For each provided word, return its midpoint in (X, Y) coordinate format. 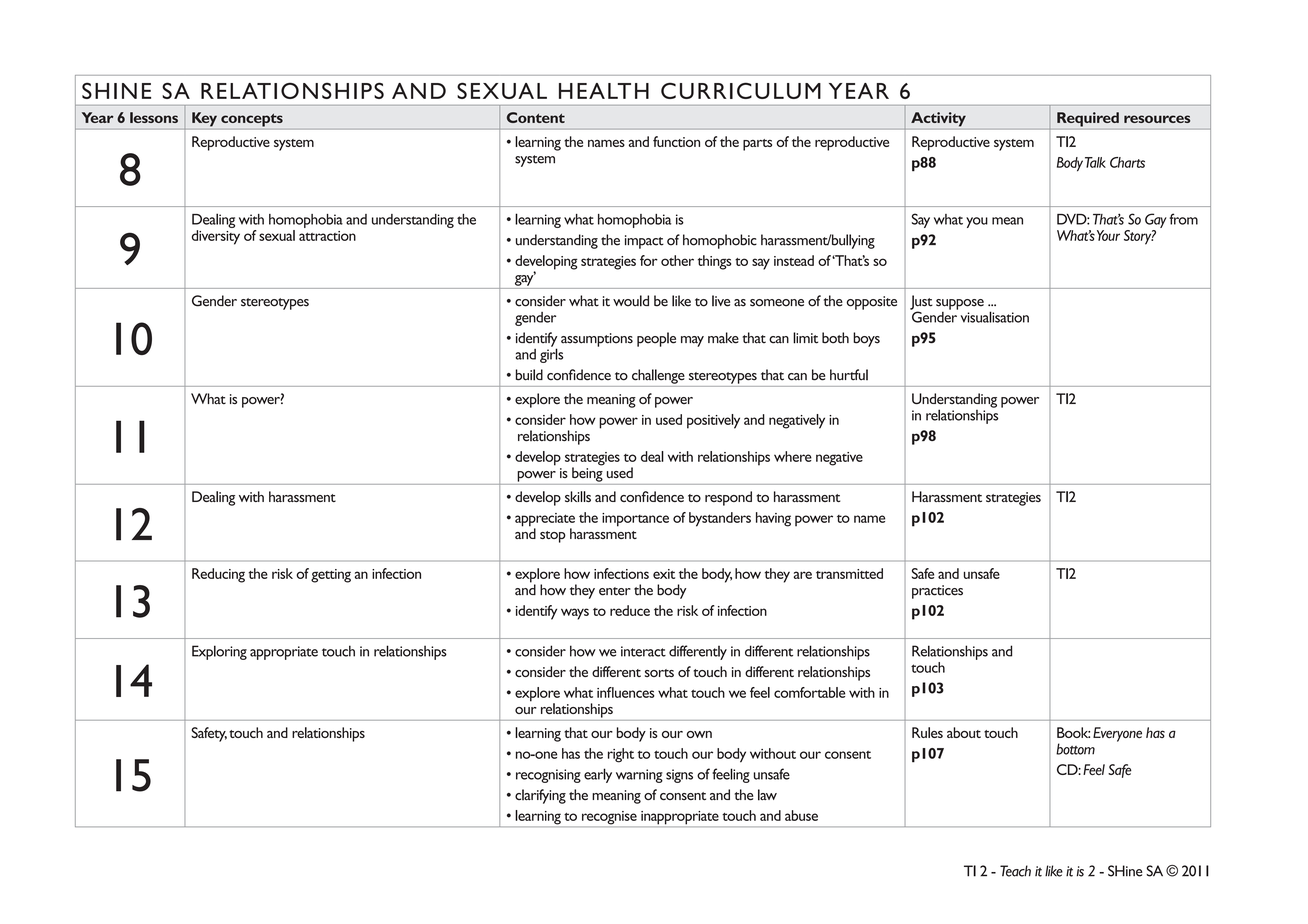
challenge (658, 376)
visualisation (995, 317)
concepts (252, 120)
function (676, 141)
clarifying (540, 796)
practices (937, 592)
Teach (1015, 871)
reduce (630, 610)
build (529, 375)
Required (1088, 119)
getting (331, 576)
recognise (609, 819)
